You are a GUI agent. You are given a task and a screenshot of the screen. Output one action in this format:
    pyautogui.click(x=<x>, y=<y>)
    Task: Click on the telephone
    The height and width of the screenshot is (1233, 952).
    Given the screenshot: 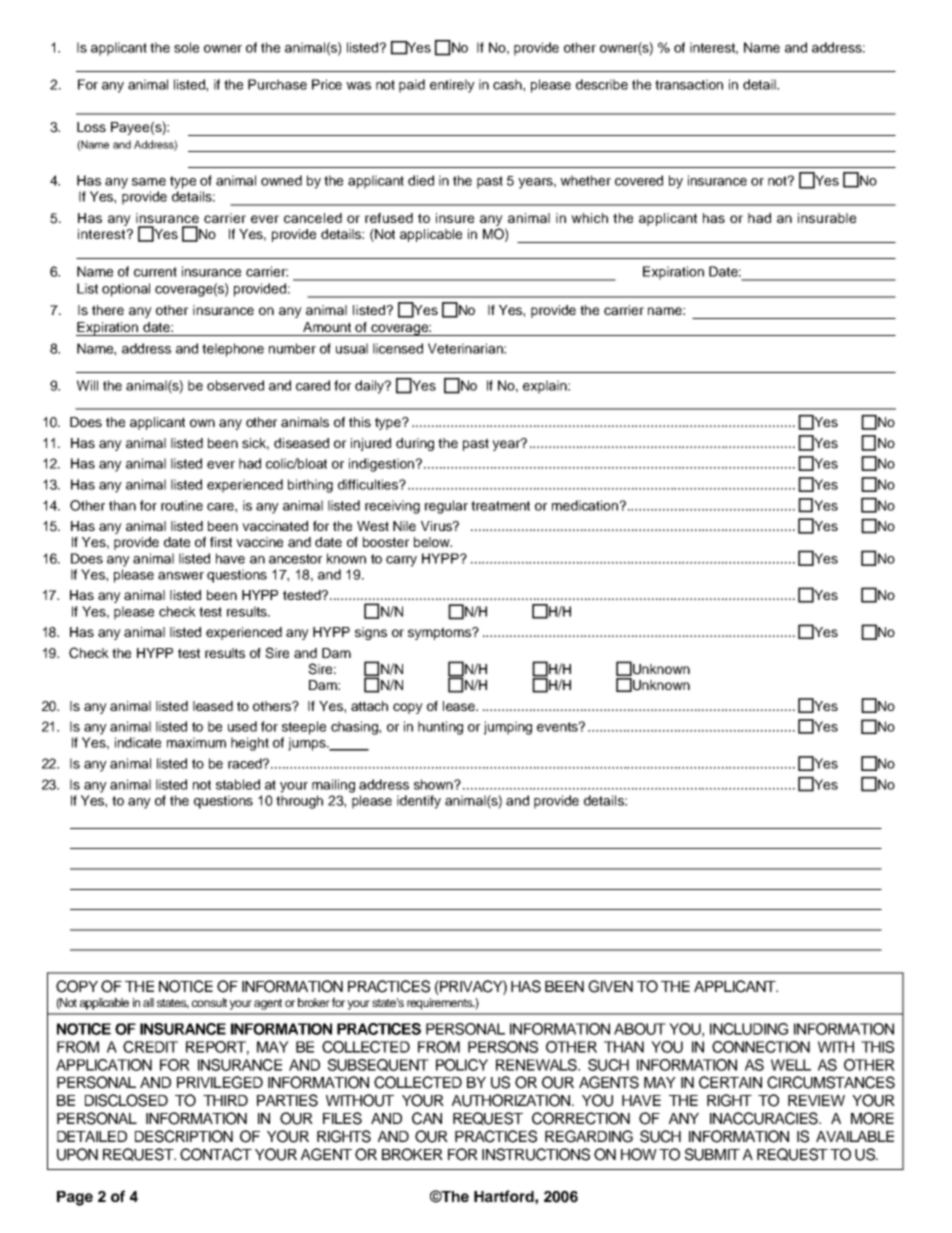 What is the action you would take?
    pyautogui.click(x=233, y=350)
